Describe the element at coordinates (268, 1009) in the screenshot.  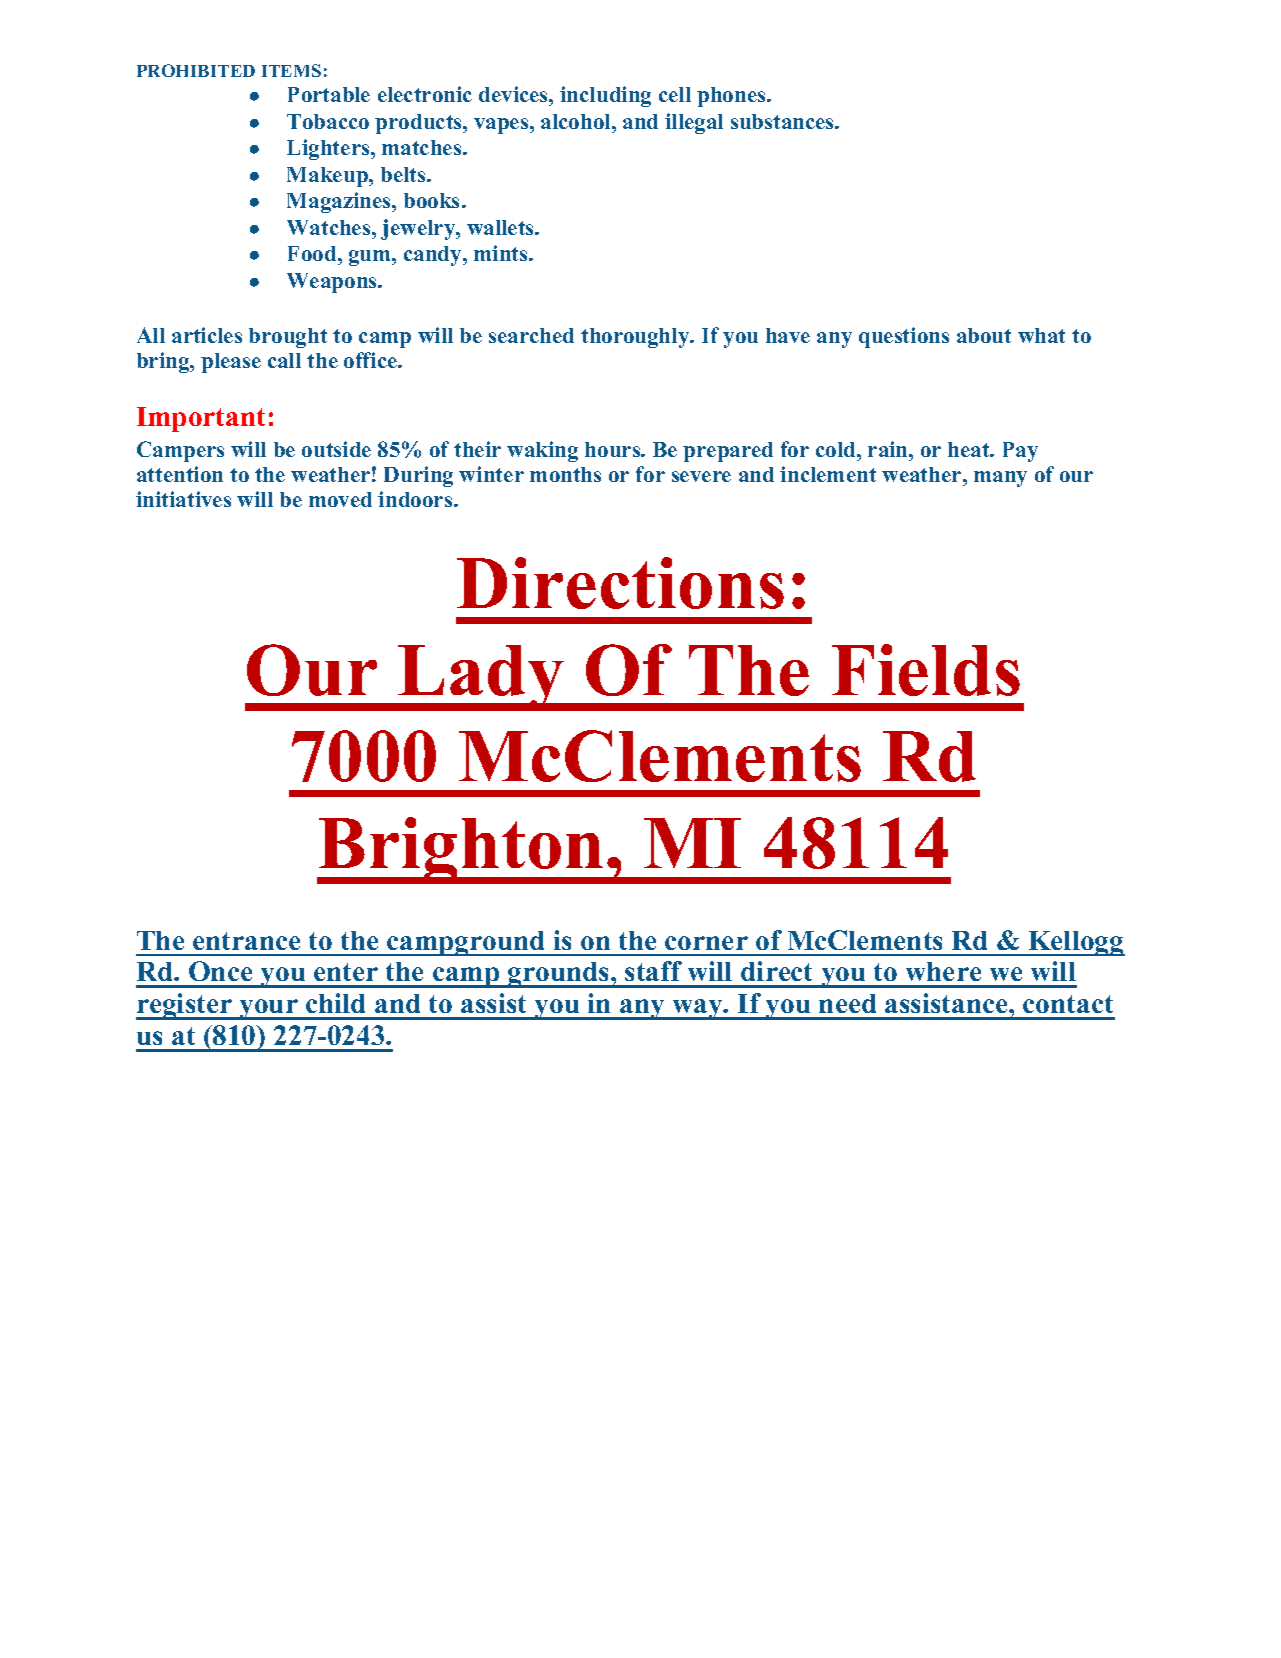
I see `your` at that location.
